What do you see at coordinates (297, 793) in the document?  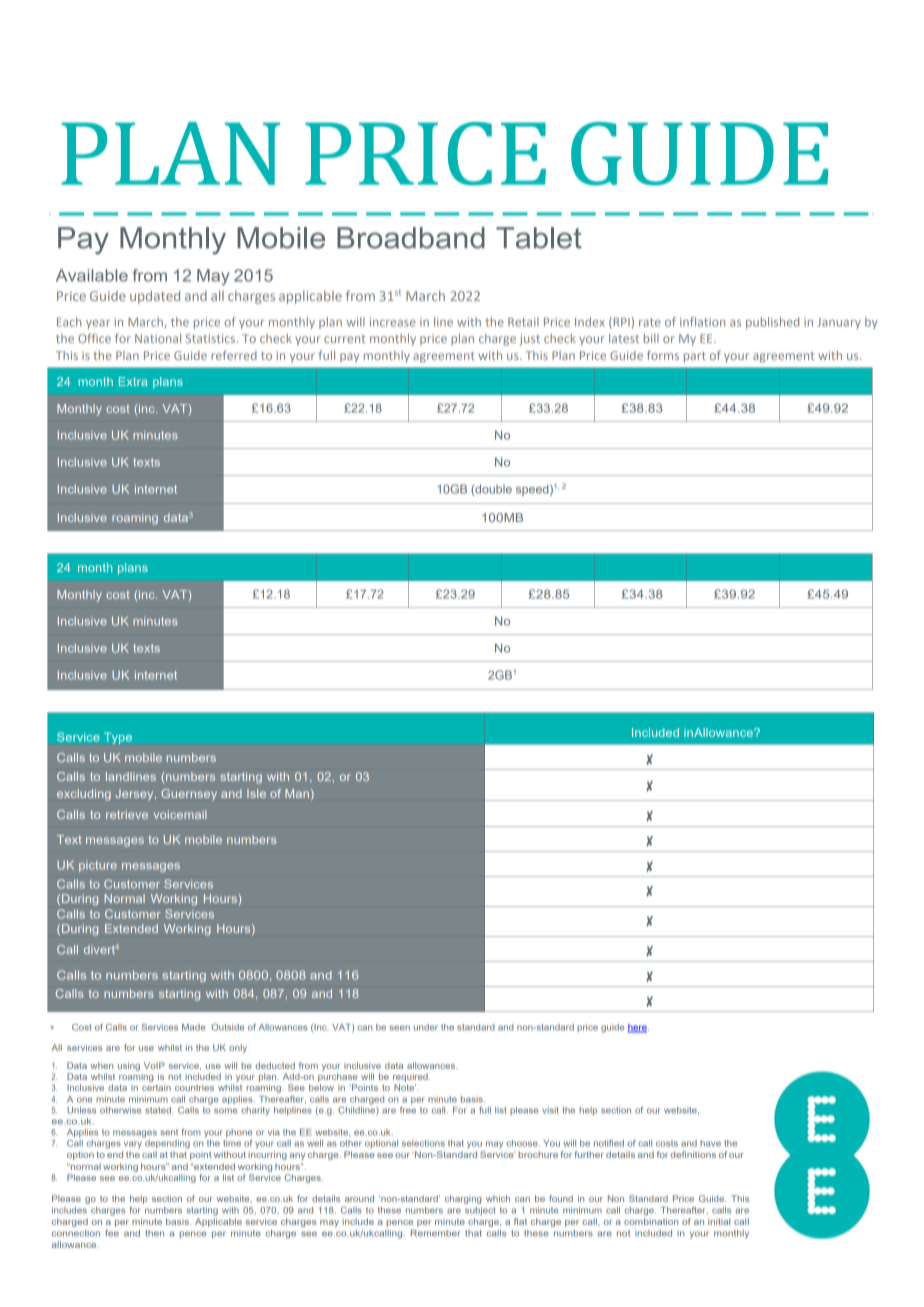 I see `Man` at bounding box center [297, 793].
